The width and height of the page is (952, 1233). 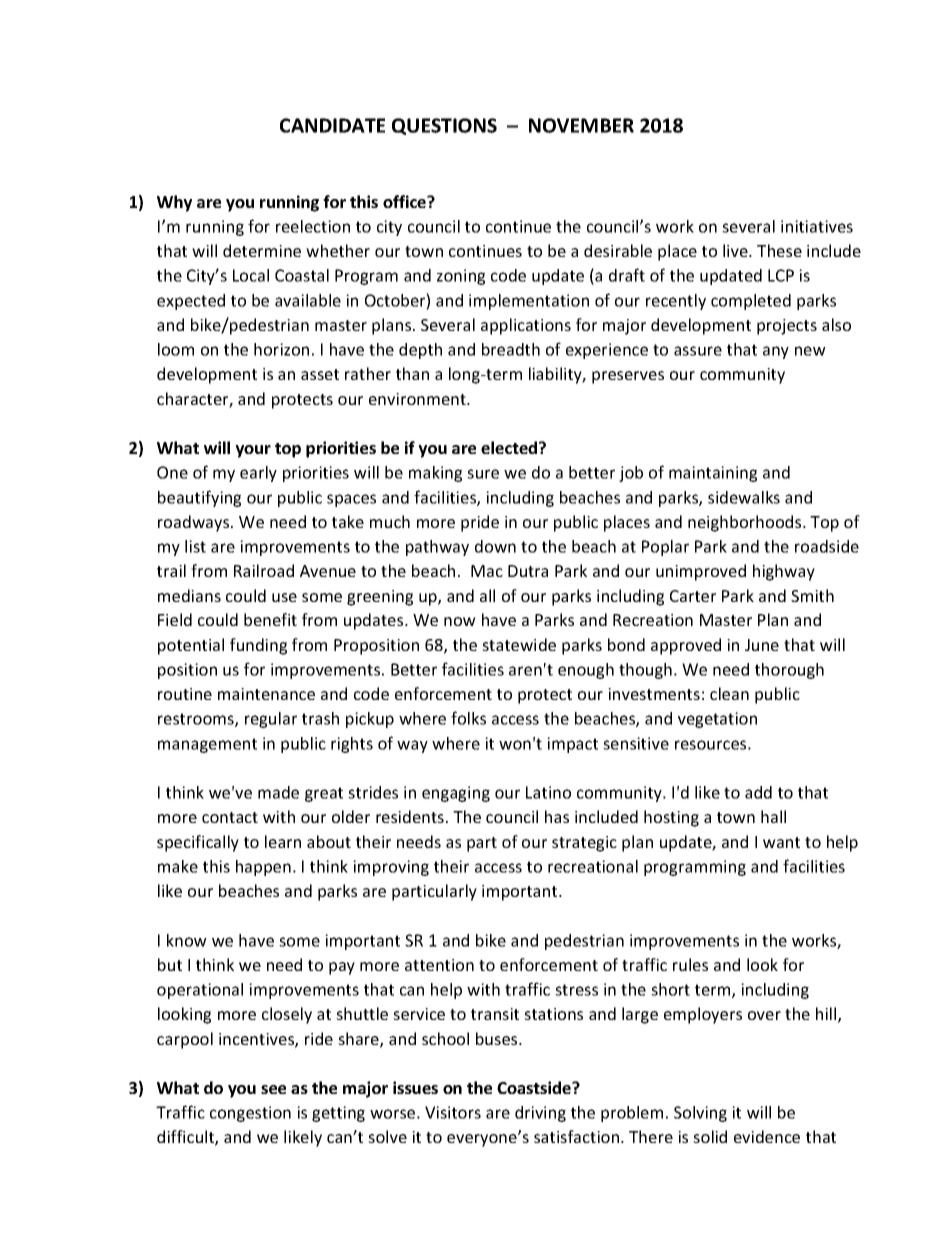 What do you see at coordinates (250, 1114) in the page?
I see `congestion` at bounding box center [250, 1114].
